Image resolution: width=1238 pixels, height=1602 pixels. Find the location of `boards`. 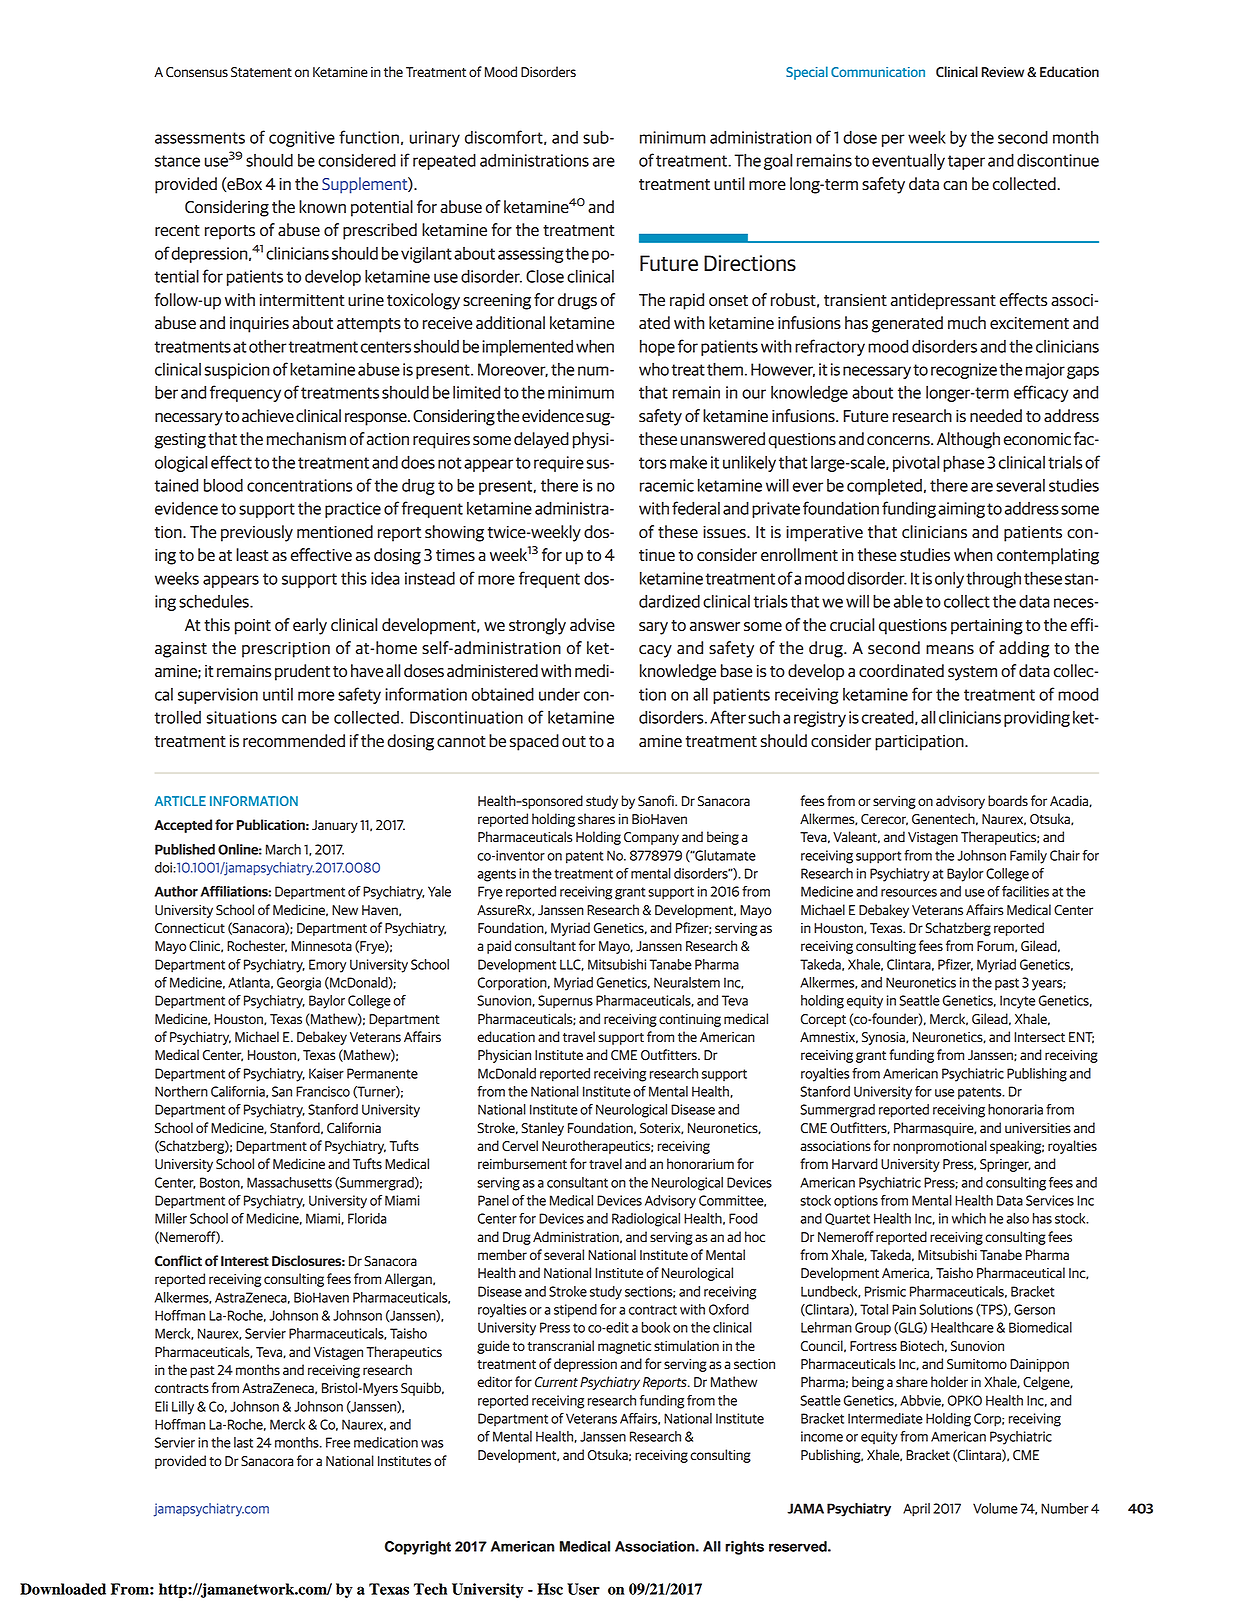

boards is located at coordinates (1008, 801).
